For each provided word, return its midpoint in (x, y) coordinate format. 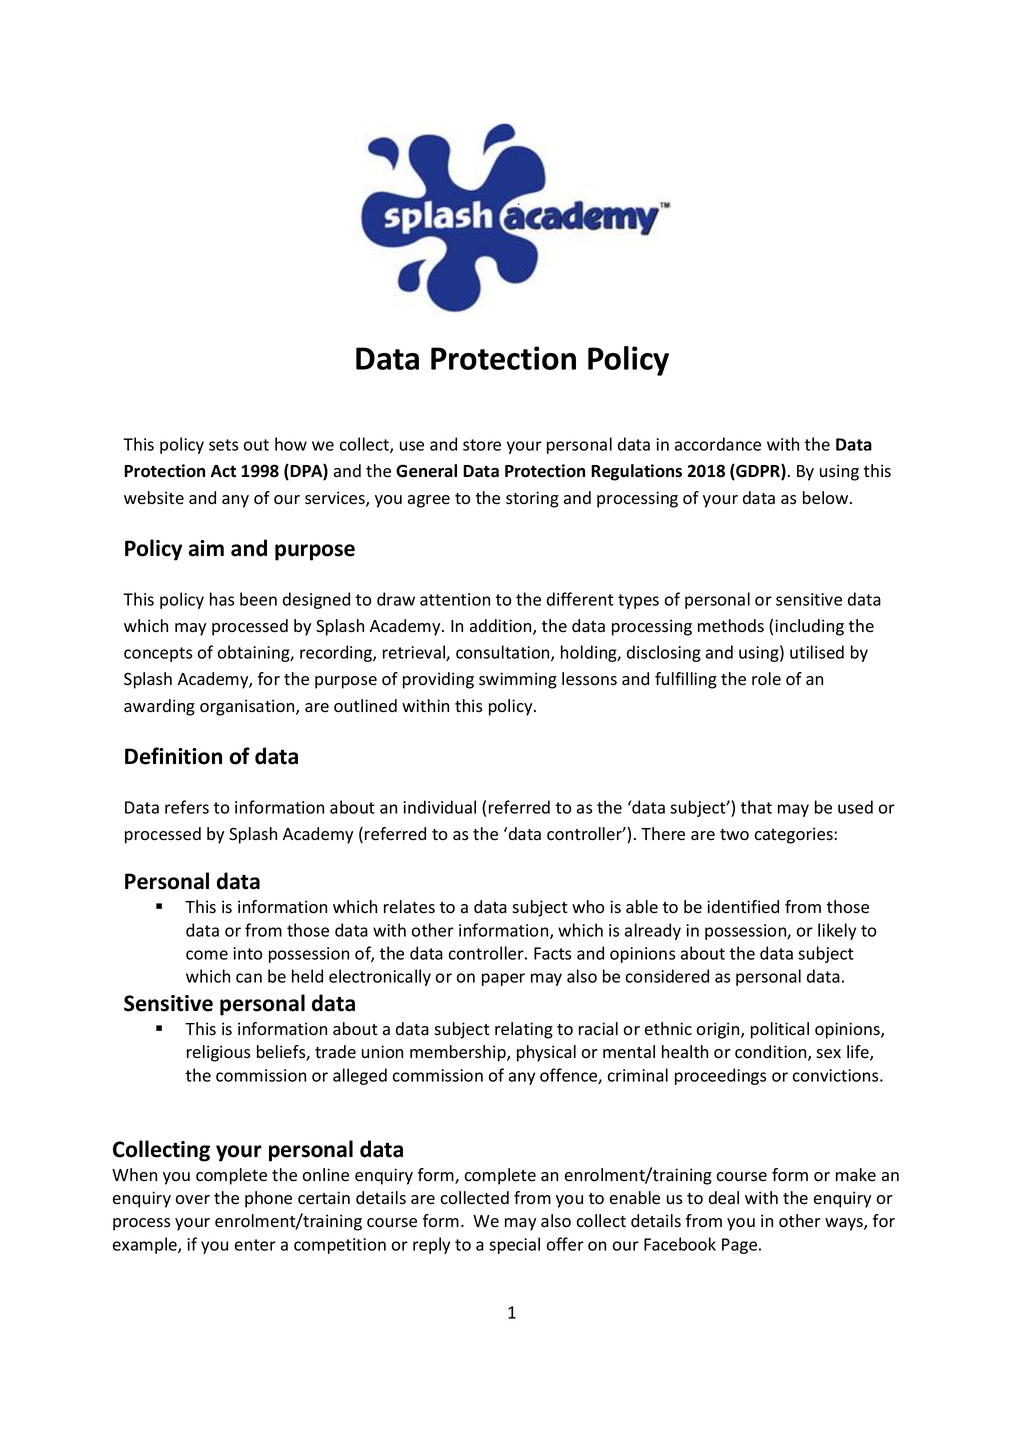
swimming (518, 680)
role (766, 679)
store (482, 445)
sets (223, 445)
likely (837, 931)
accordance (718, 444)
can (249, 978)
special (514, 1245)
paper (503, 979)
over (193, 1200)
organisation (248, 707)
